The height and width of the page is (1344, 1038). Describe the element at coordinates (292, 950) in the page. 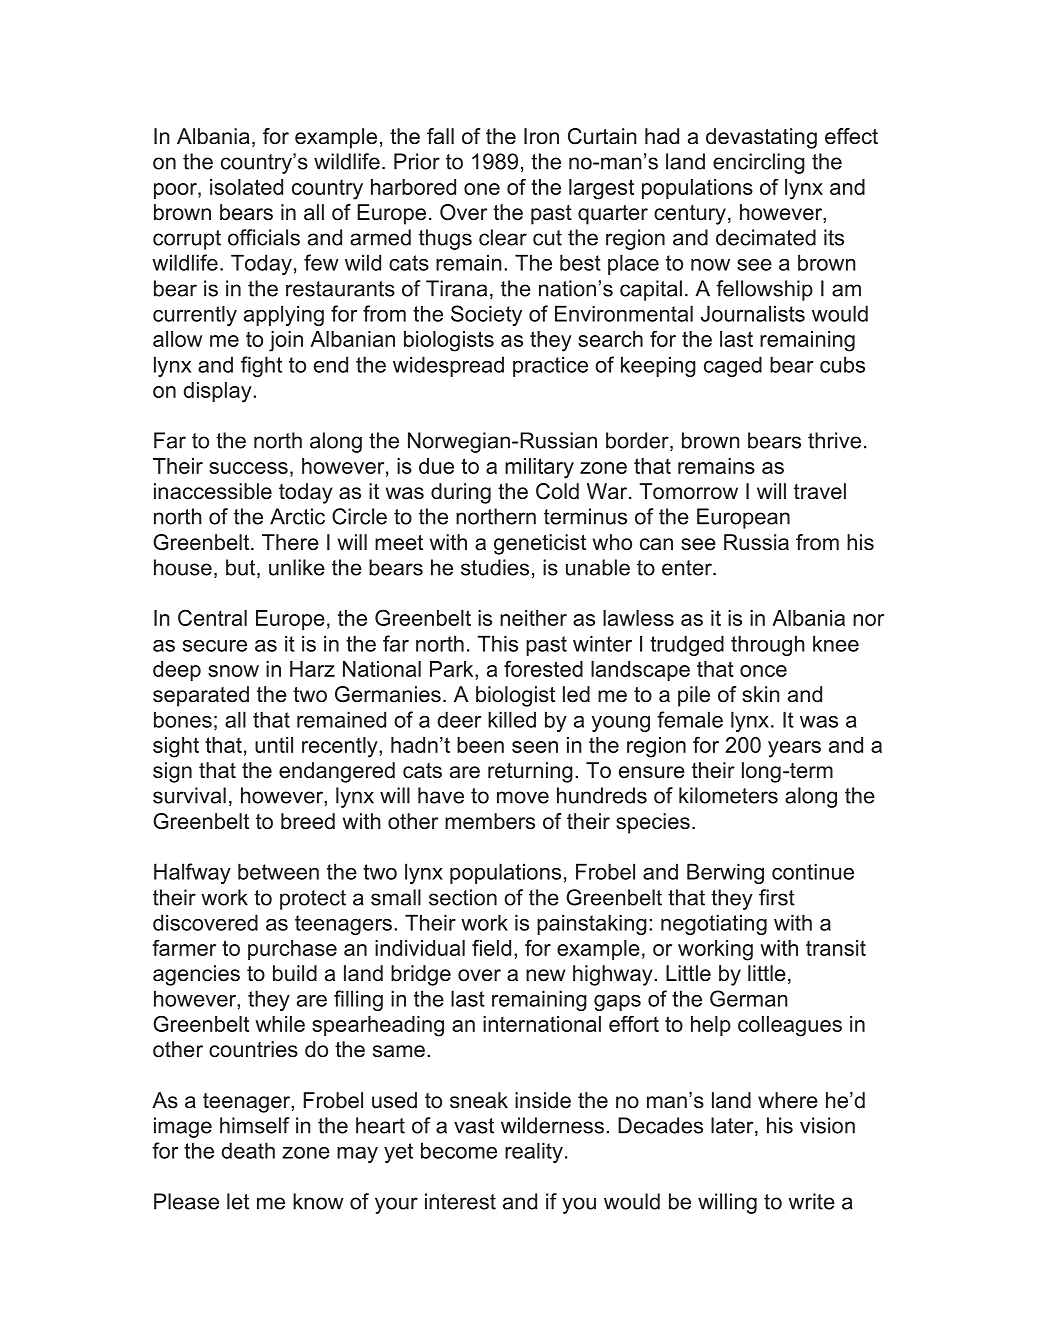

I see `purchase` at that location.
